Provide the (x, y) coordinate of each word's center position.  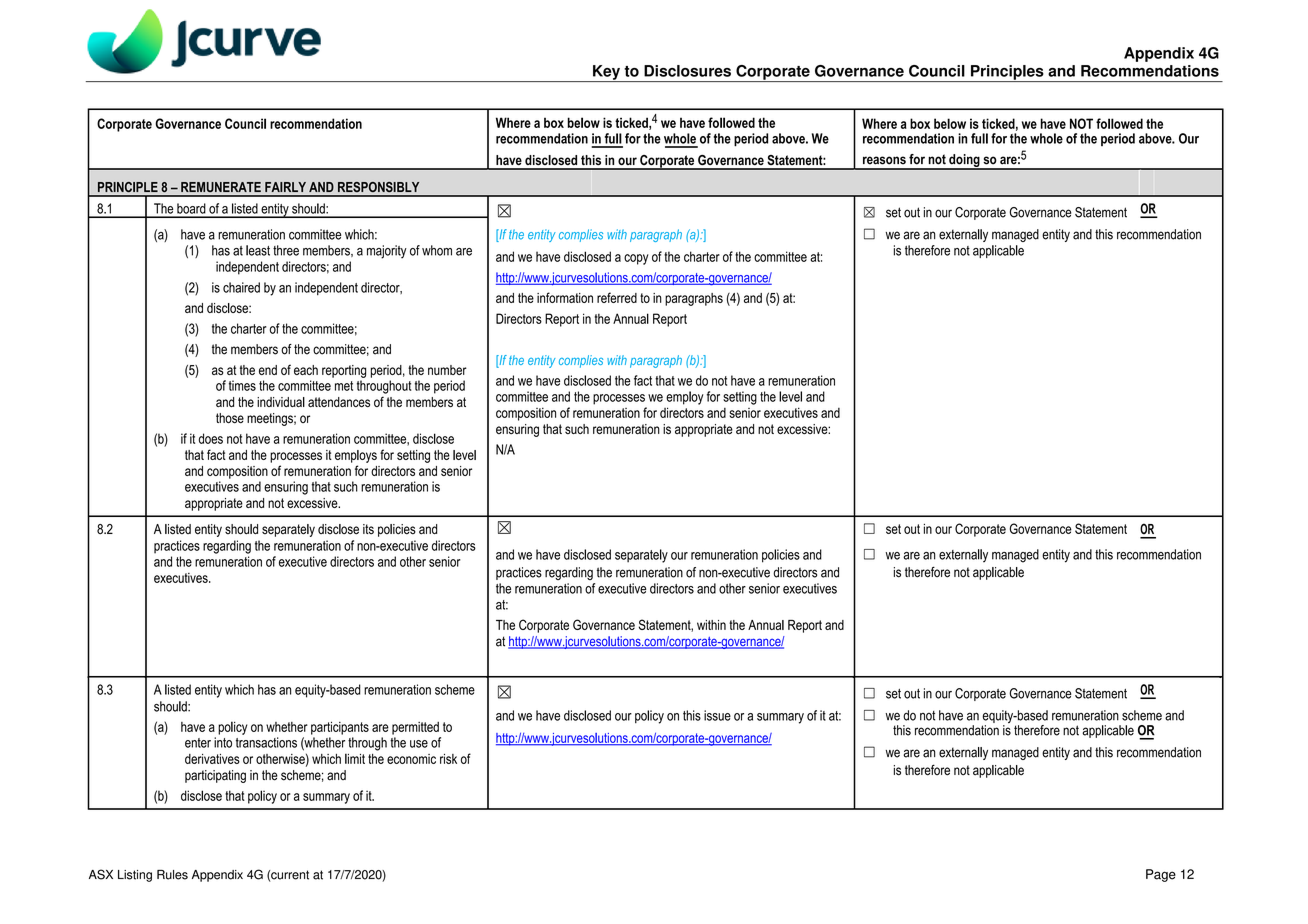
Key (606, 73)
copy (636, 259)
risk (448, 759)
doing (964, 161)
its (368, 529)
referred (617, 297)
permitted (415, 728)
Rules (172, 875)
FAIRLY (285, 187)
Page (1161, 875)
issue (717, 715)
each (306, 370)
